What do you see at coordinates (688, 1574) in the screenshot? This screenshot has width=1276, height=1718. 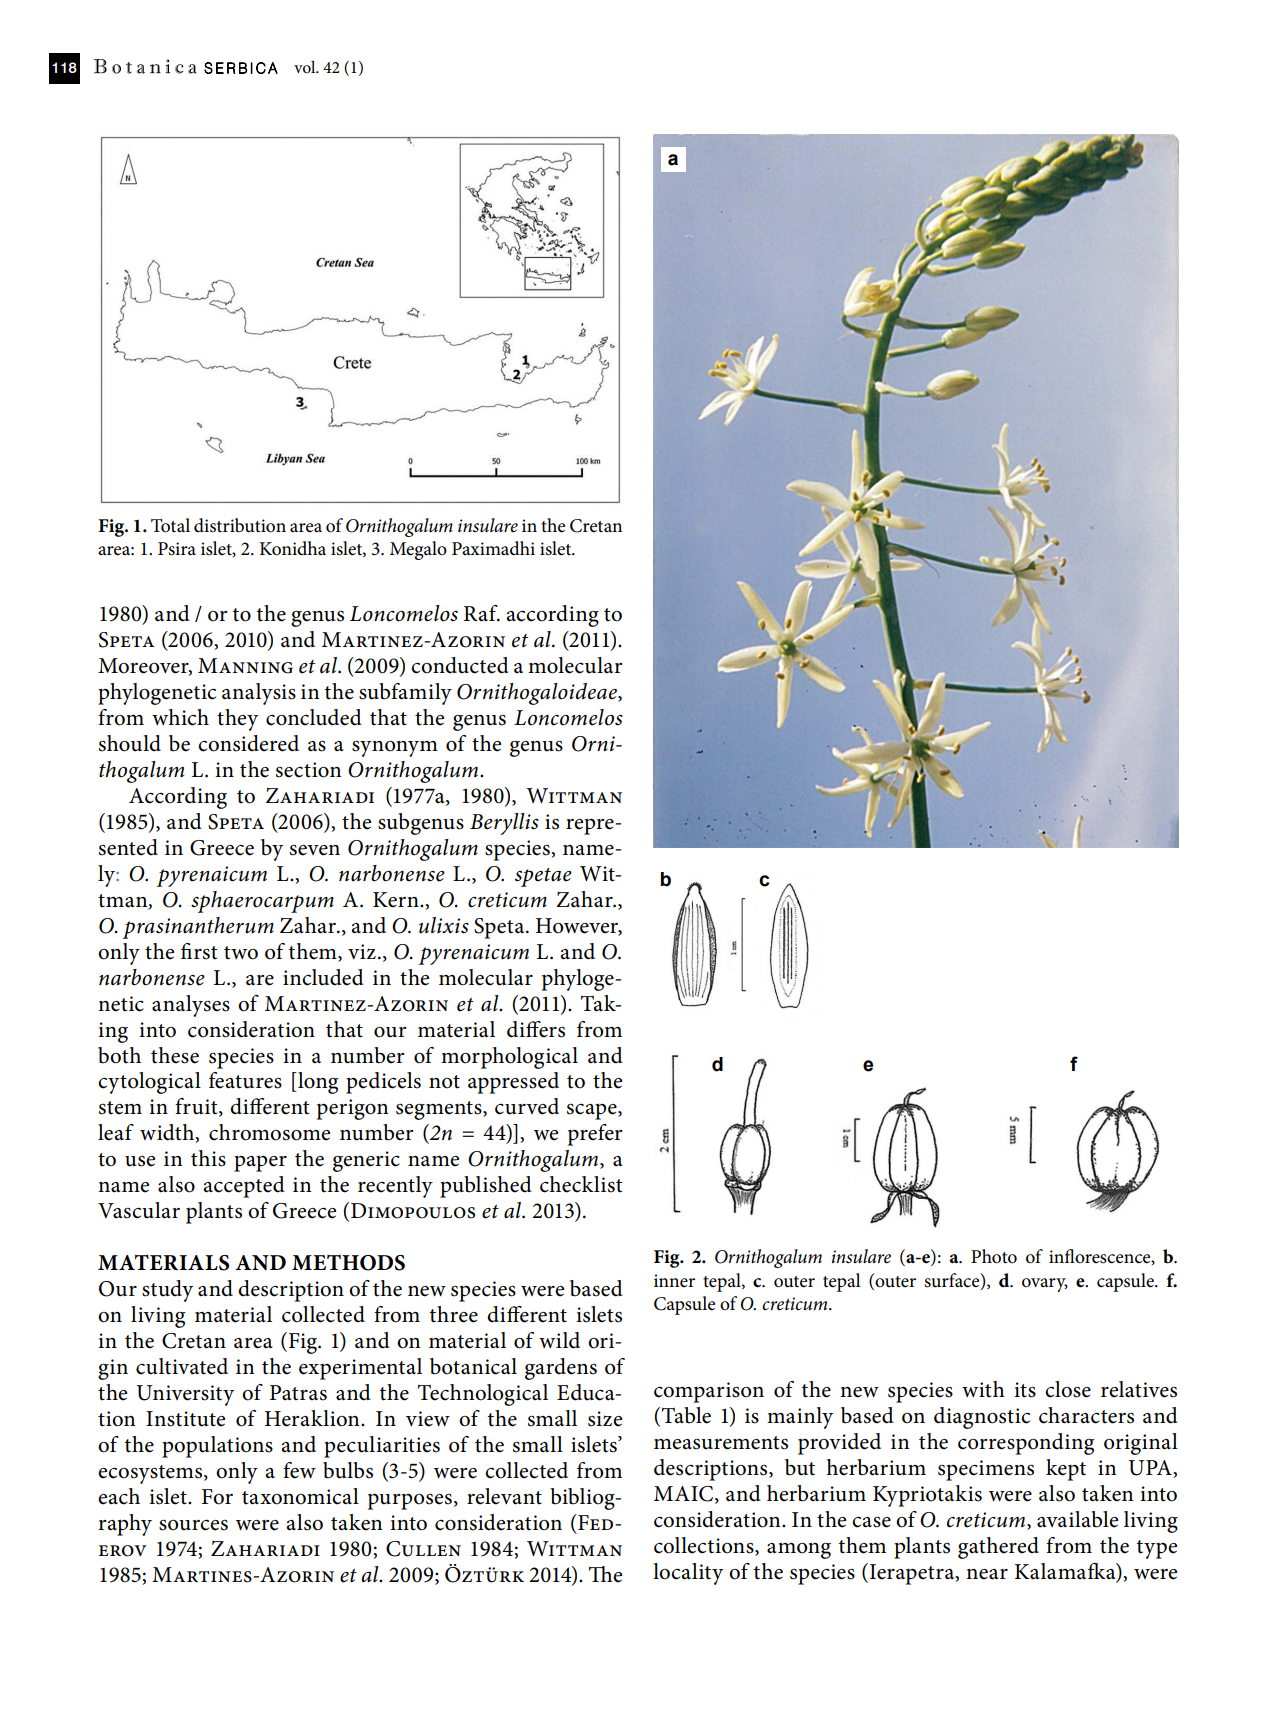 I see `locality` at bounding box center [688, 1574].
